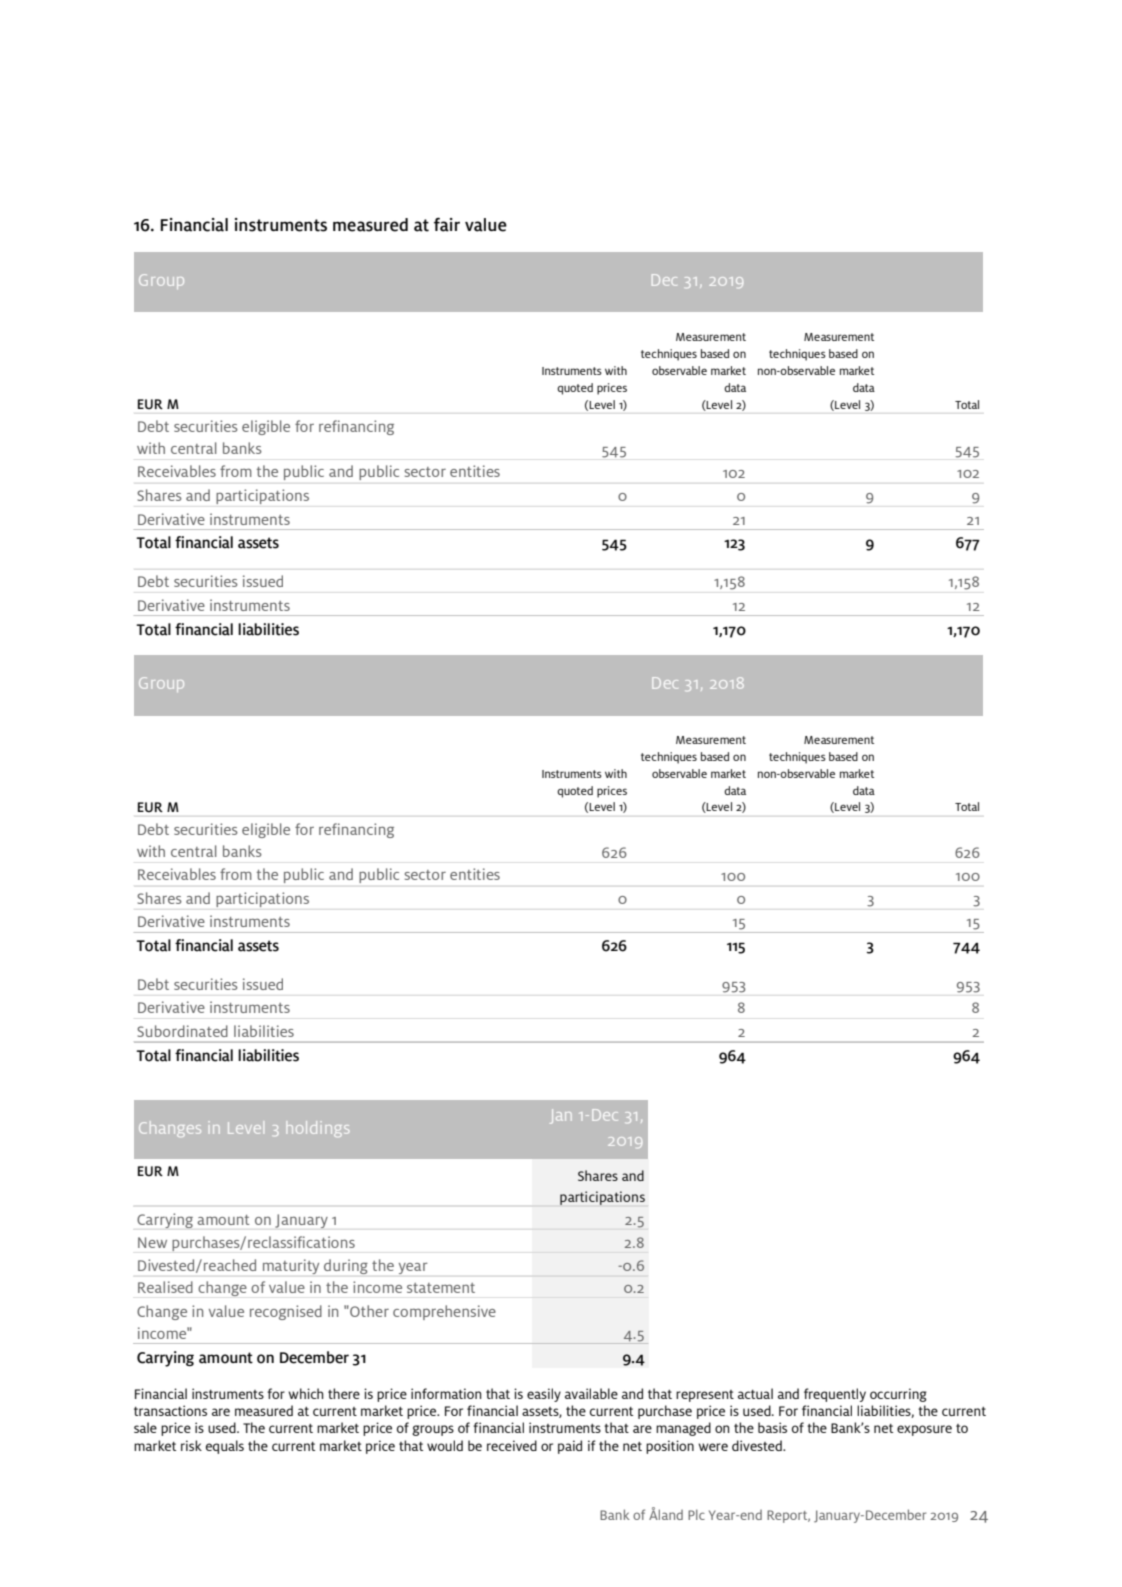  I want to click on equals, so click(225, 1447).
